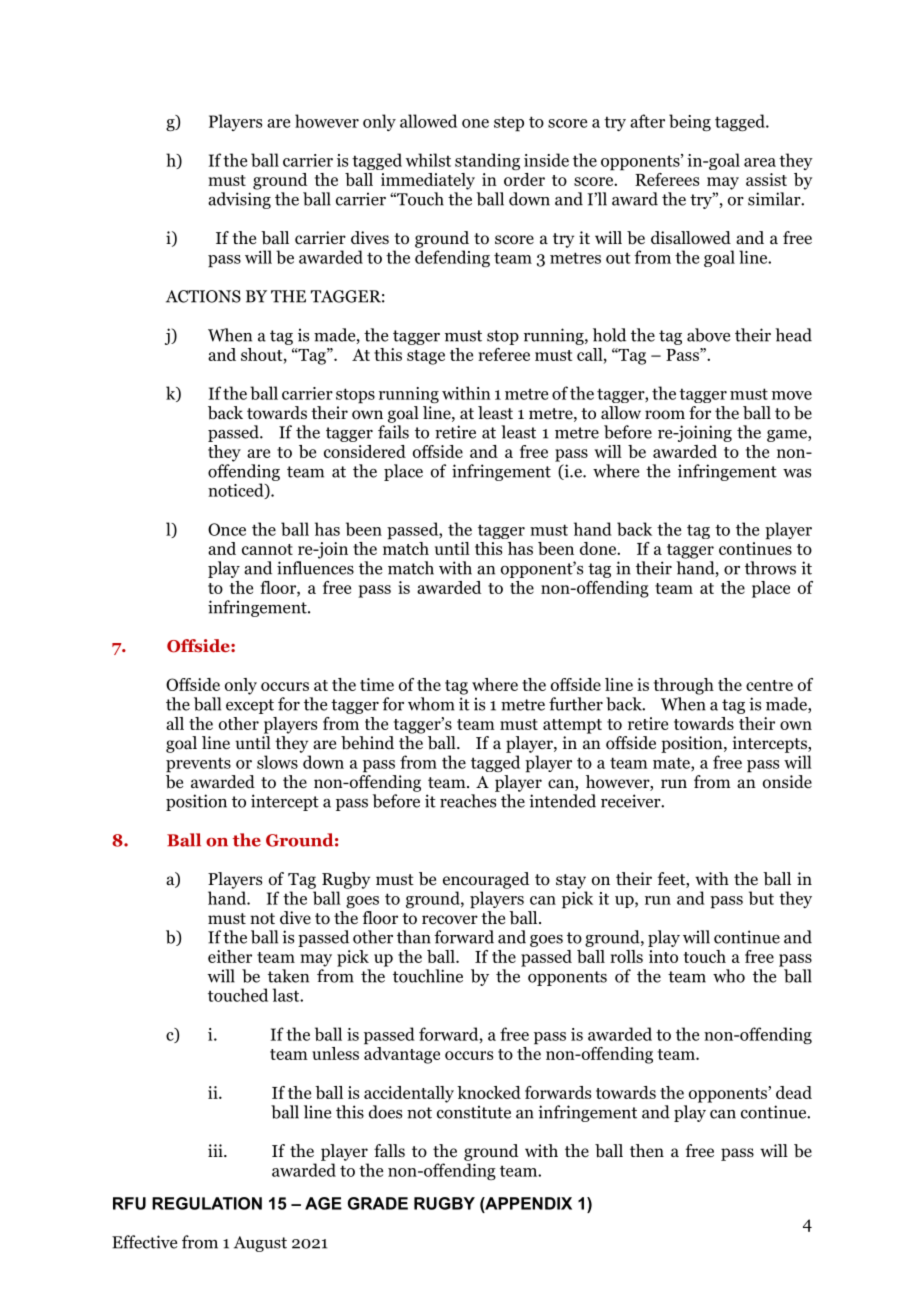  What do you see at coordinates (760, 162) in the screenshot?
I see `area` at bounding box center [760, 162].
